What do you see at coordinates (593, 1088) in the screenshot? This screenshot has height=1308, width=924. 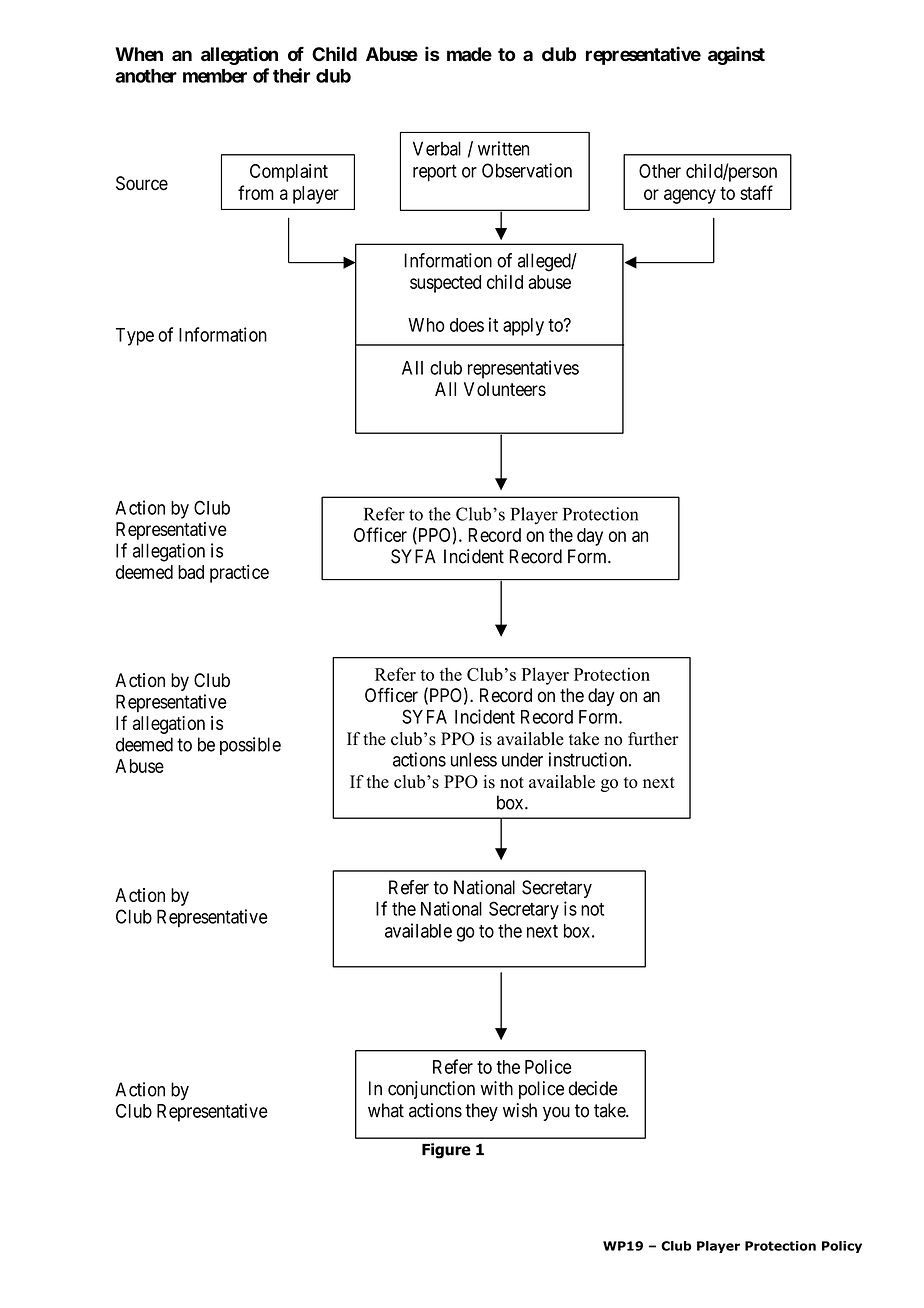 I see `decide` at bounding box center [593, 1088].
